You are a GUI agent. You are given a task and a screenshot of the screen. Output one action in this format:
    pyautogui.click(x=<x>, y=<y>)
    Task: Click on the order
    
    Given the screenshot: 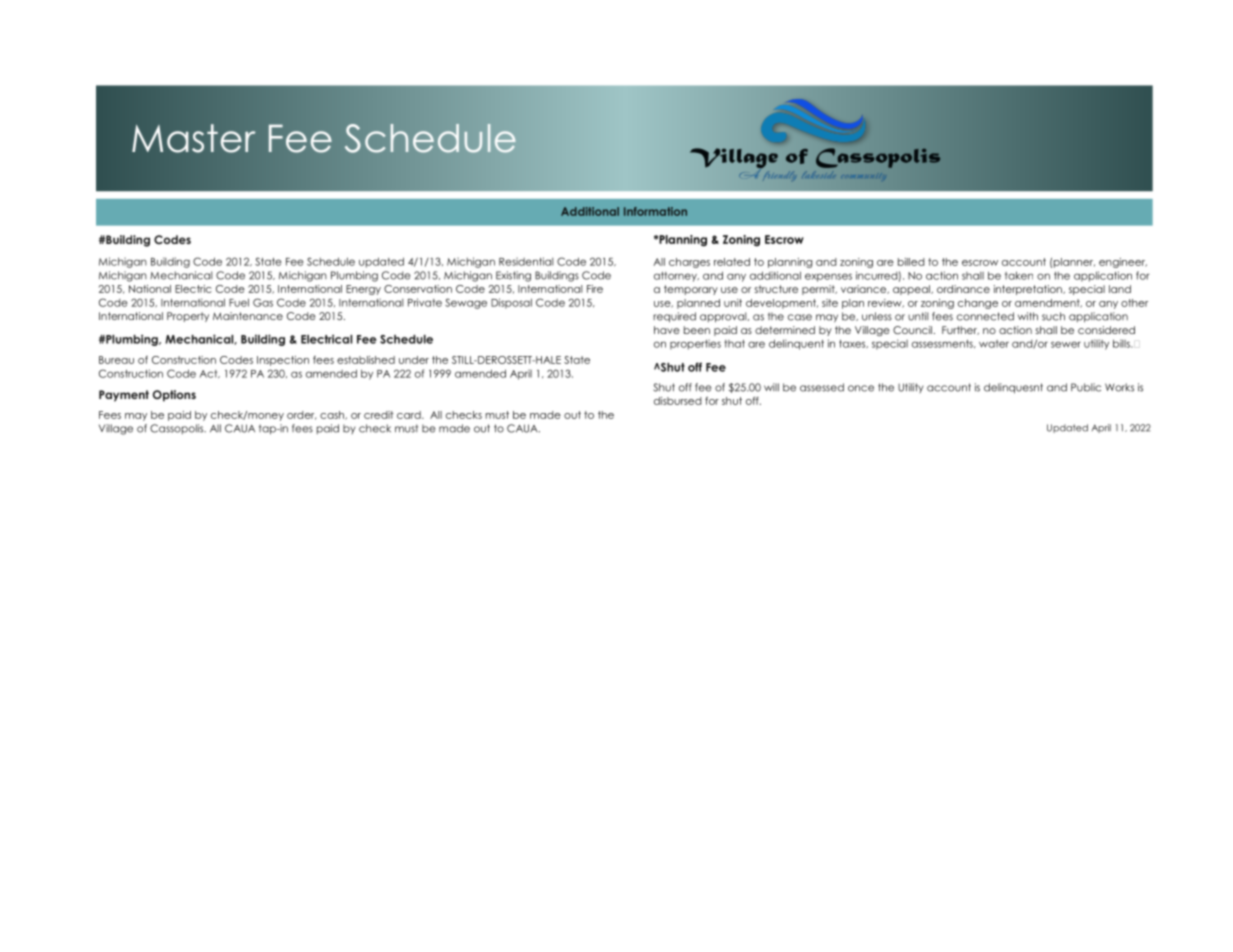 What is the action you would take?
    pyautogui.click(x=301, y=415)
